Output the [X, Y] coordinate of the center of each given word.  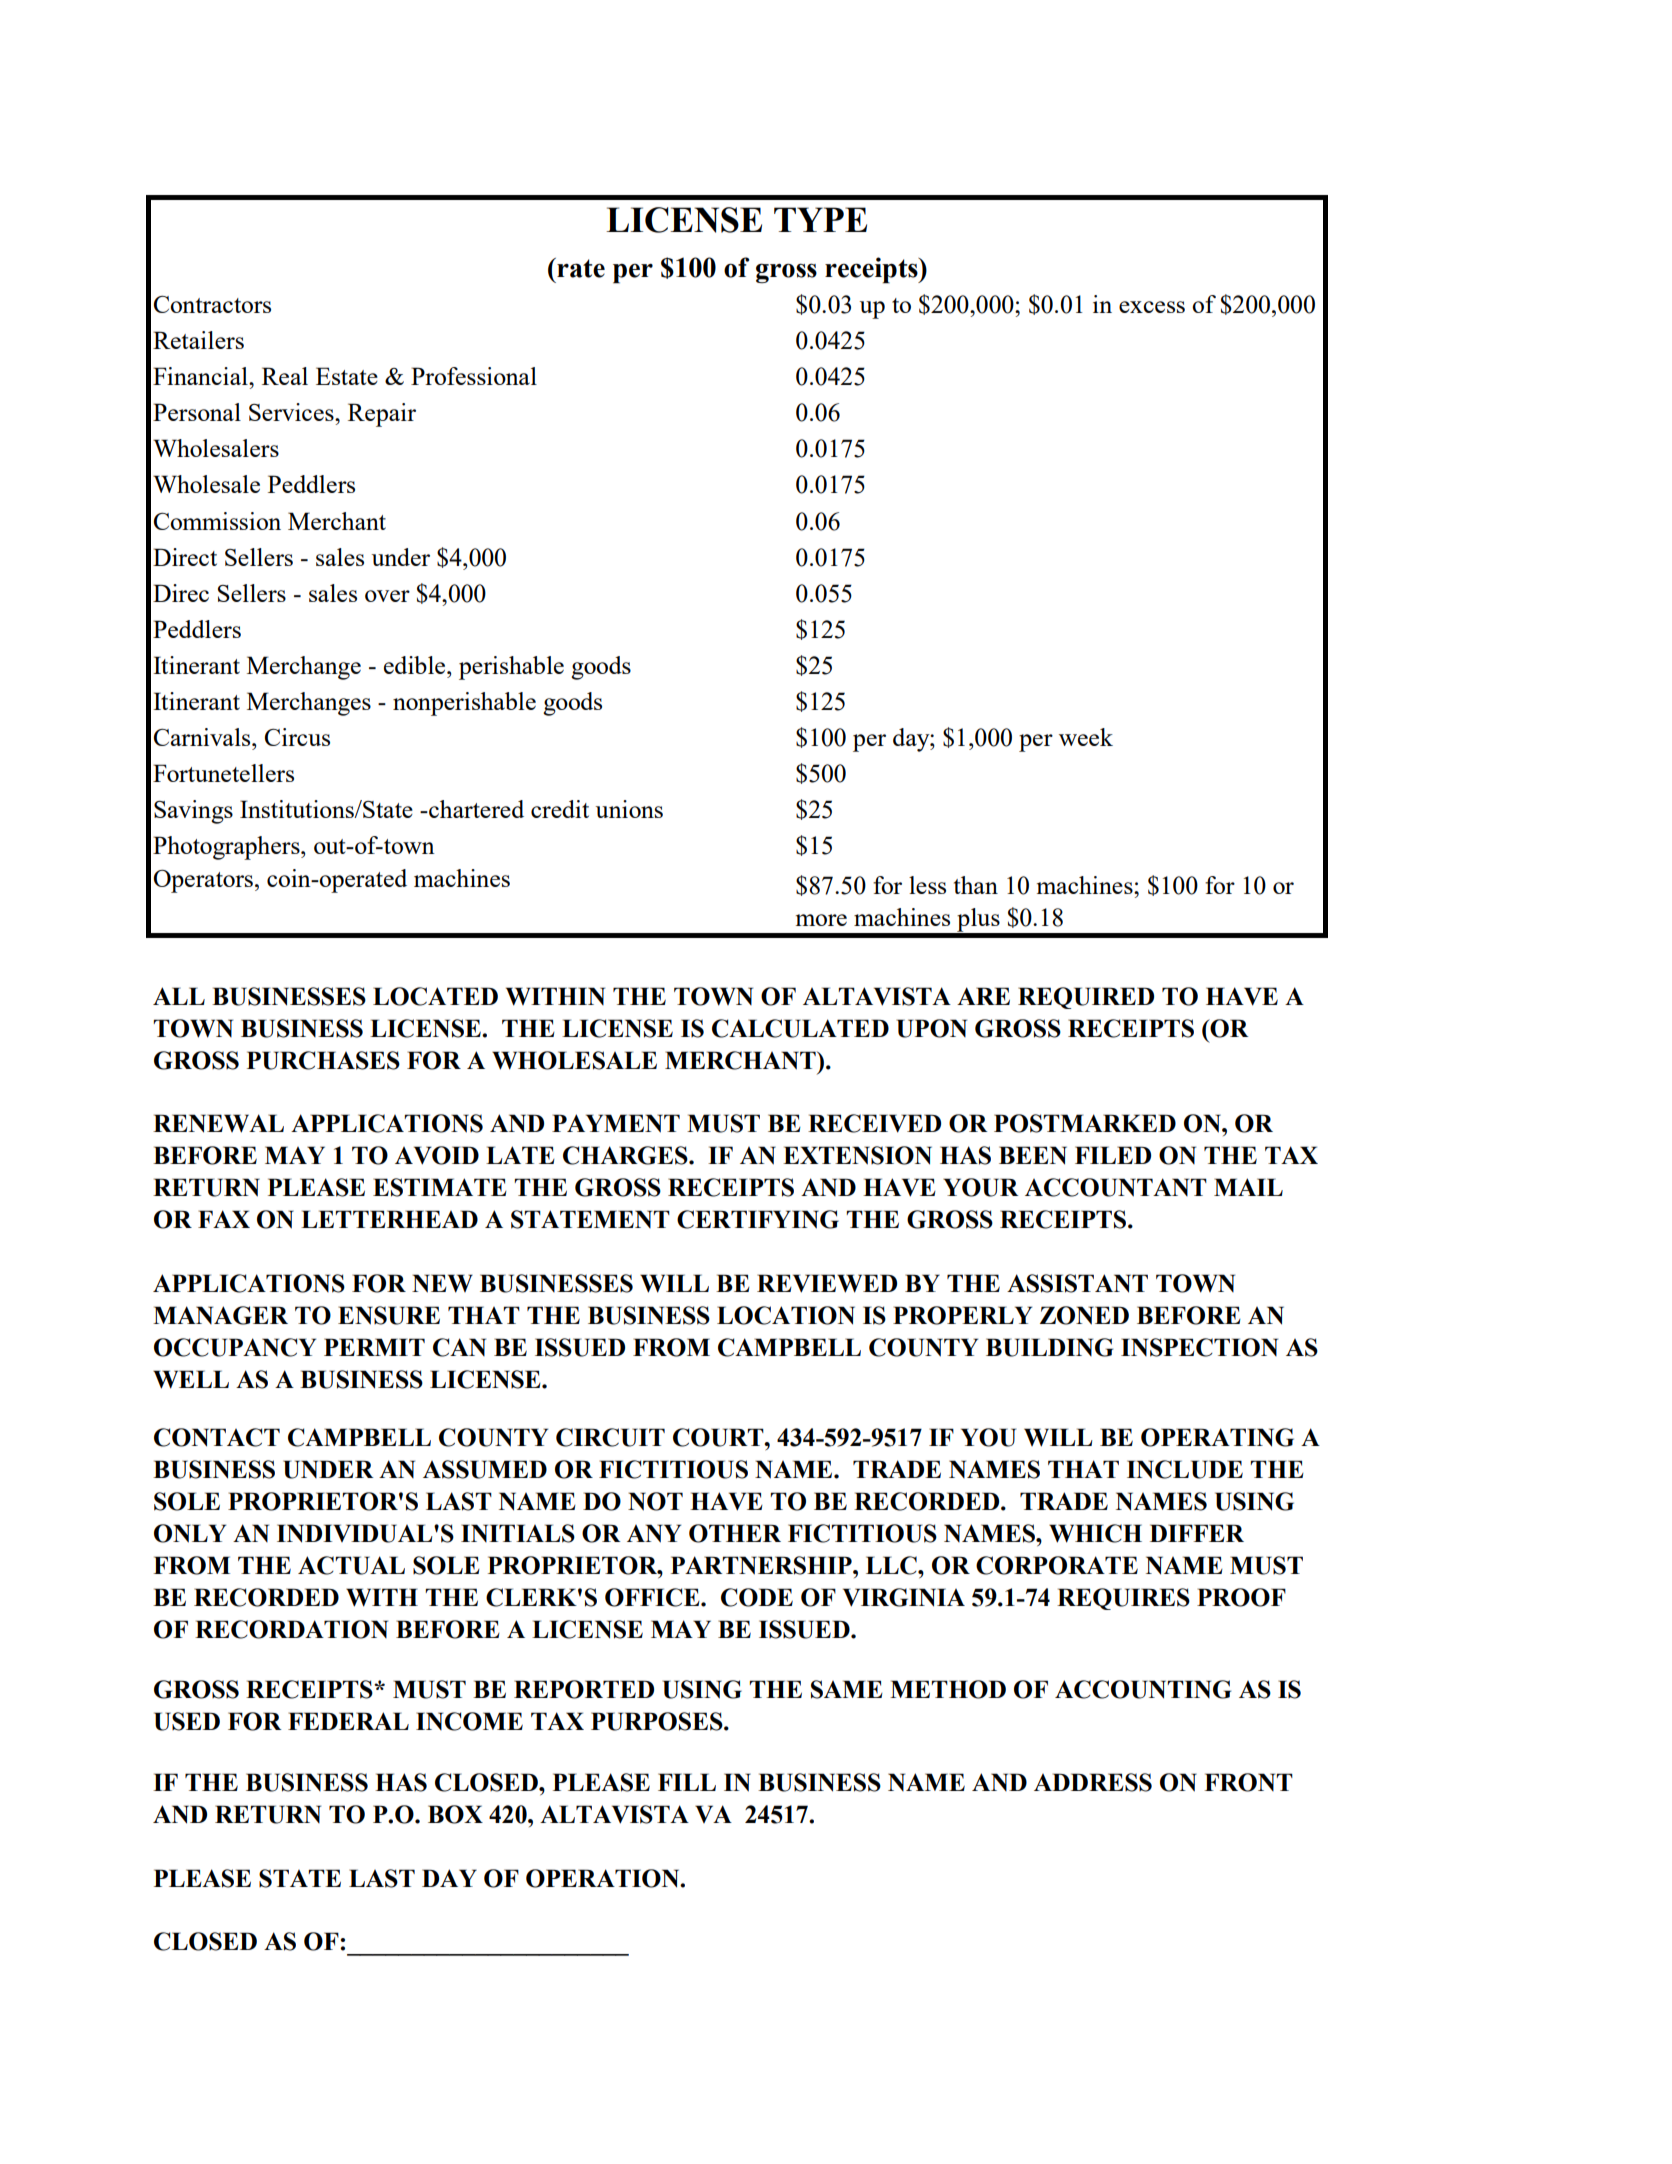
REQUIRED [1086, 998]
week [1086, 737]
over [387, 596]
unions [629, 809]
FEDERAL [348, 1721]
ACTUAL [351, 1565]
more [821, 920]
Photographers [227, 848]
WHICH [1095, 1533]
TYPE [820, 219]
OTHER [735, 1533]
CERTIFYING [758, 1219]
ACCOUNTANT [1116, 1187]
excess [1152, 307]
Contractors [212, 304]
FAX [224, 1219]
